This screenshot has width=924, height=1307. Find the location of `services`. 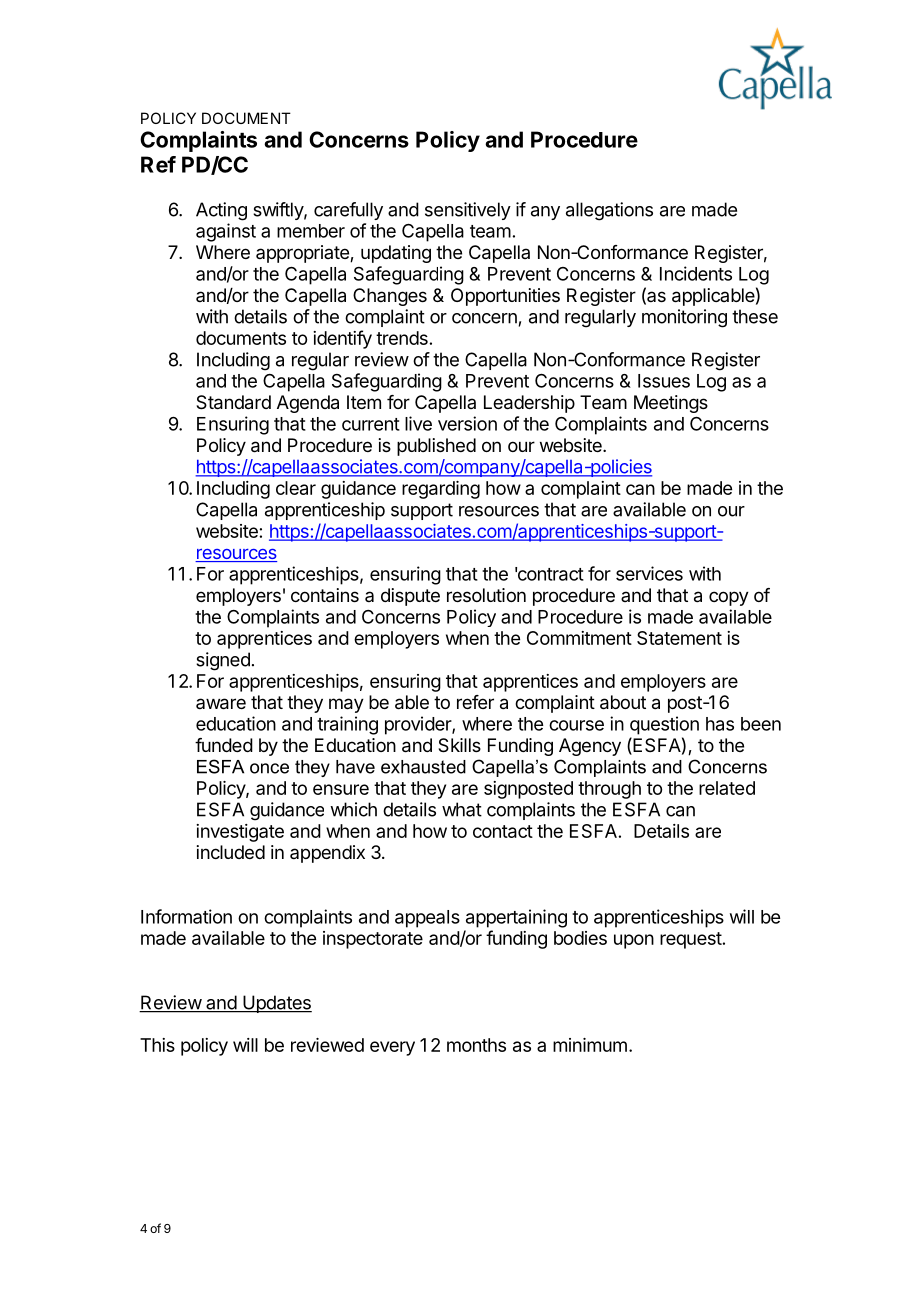

services is located at coordinates (649, 573).
